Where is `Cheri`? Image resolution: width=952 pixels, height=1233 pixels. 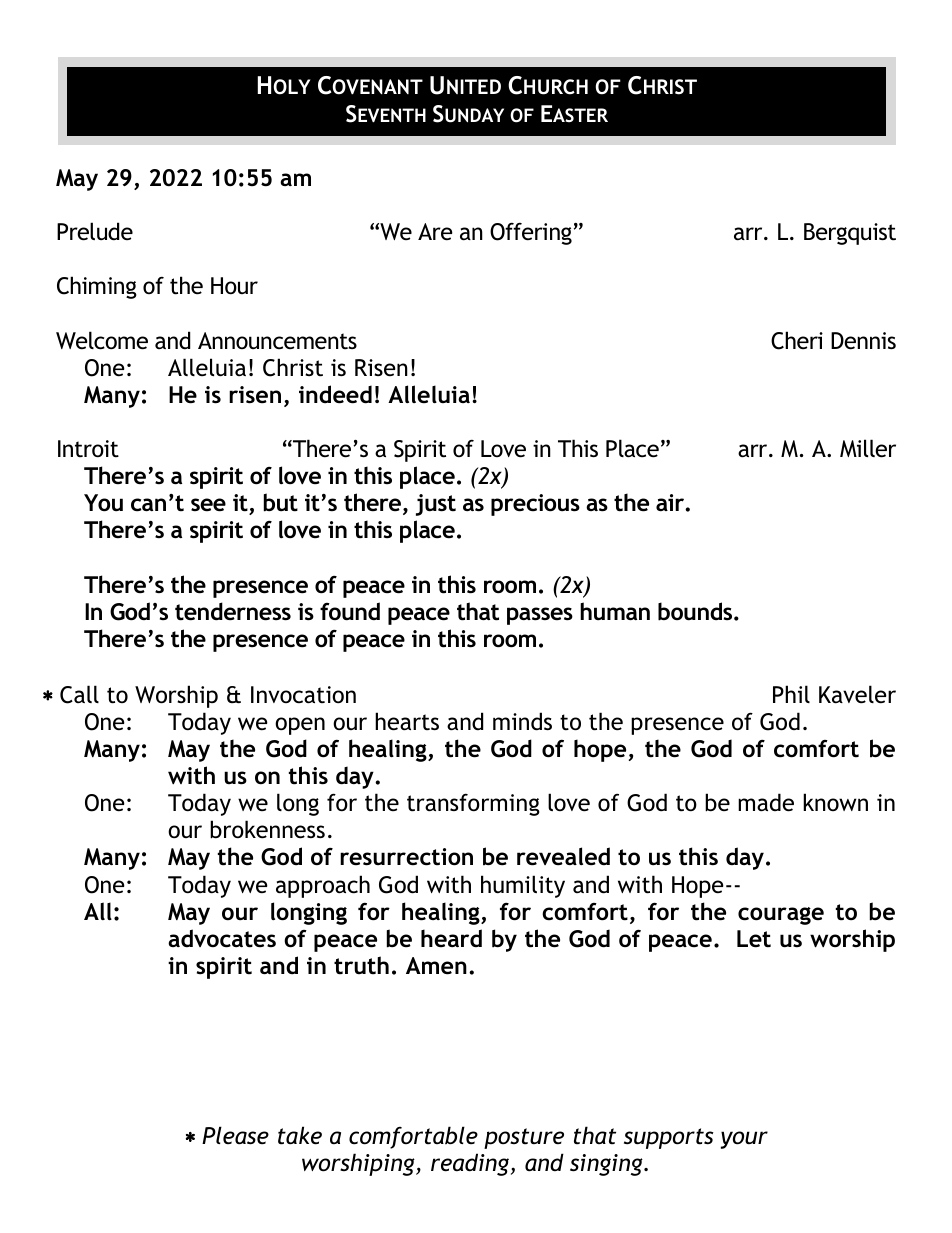 Cheri is located at coordinates (797, 340).
